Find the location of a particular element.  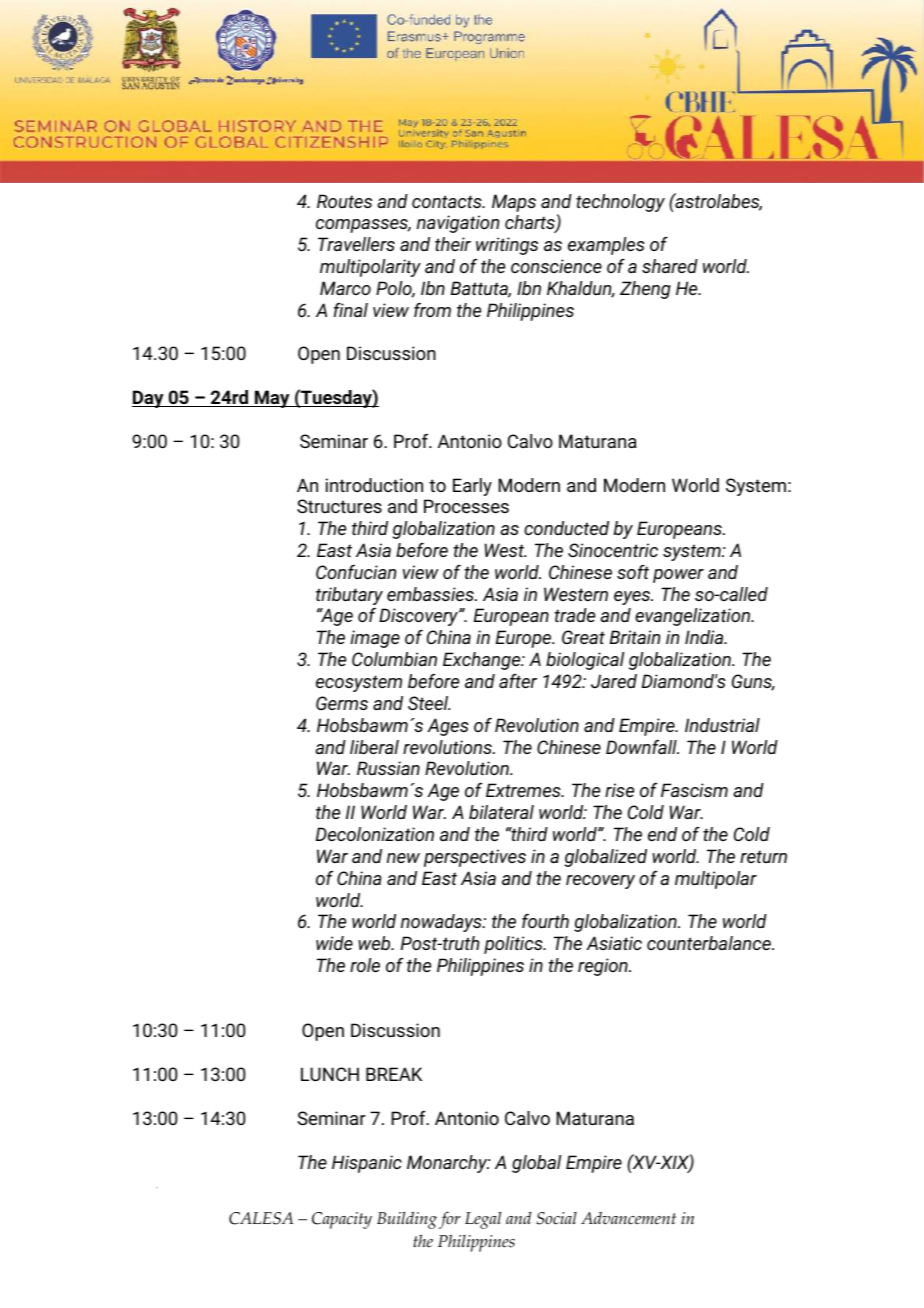

Structures is located at coordinates (339, 506).
